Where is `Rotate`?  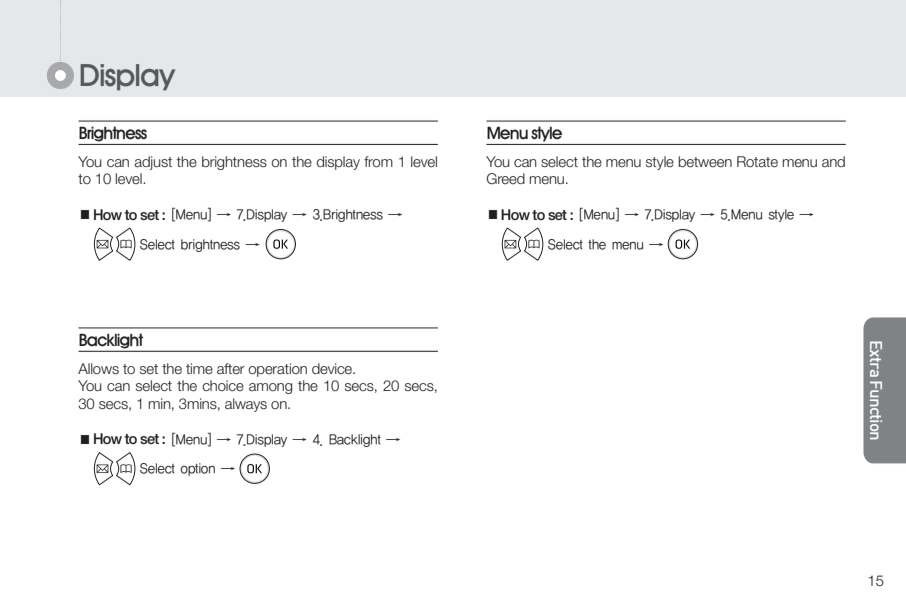 Rotate is located at coordinates (757, 162).
